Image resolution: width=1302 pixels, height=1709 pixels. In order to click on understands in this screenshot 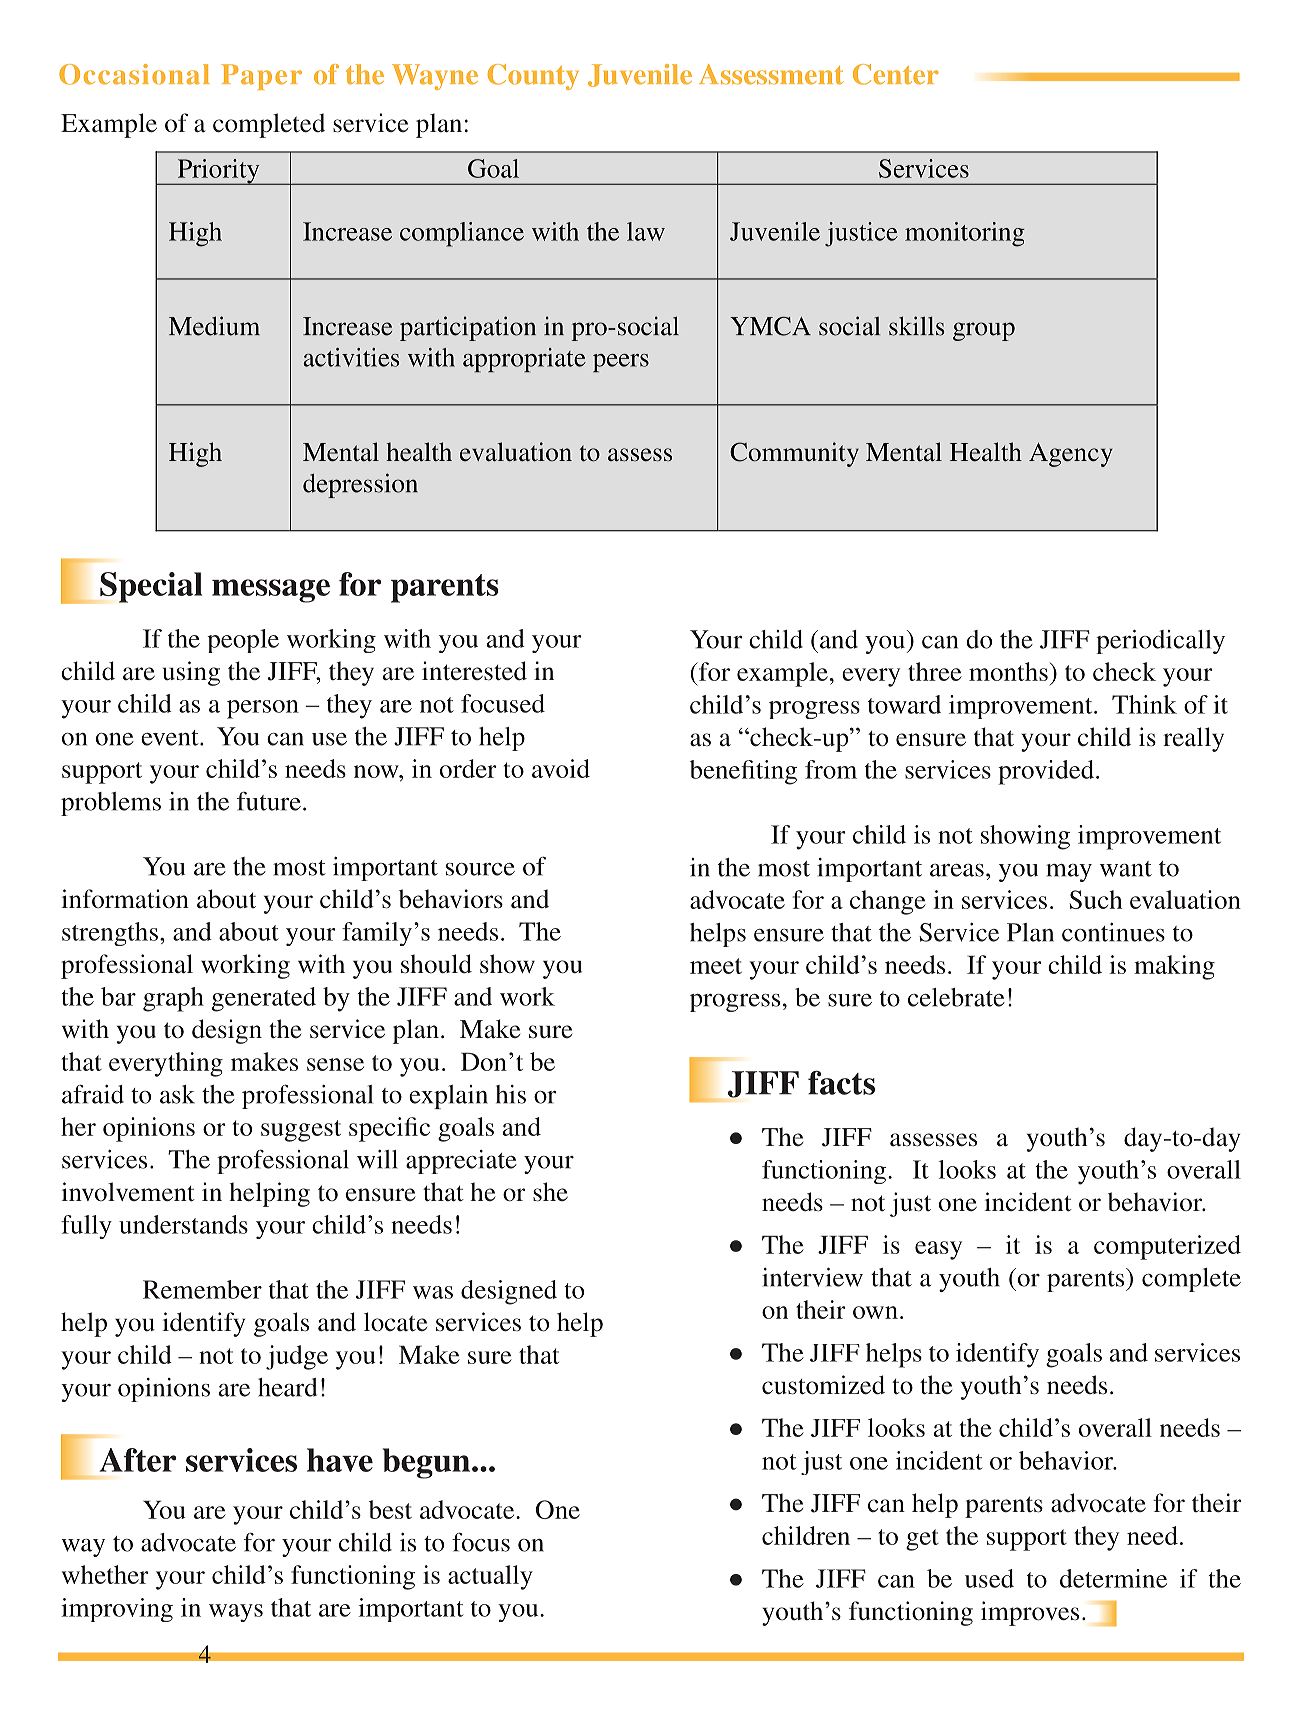, I will do `click(183, 1224)`.
